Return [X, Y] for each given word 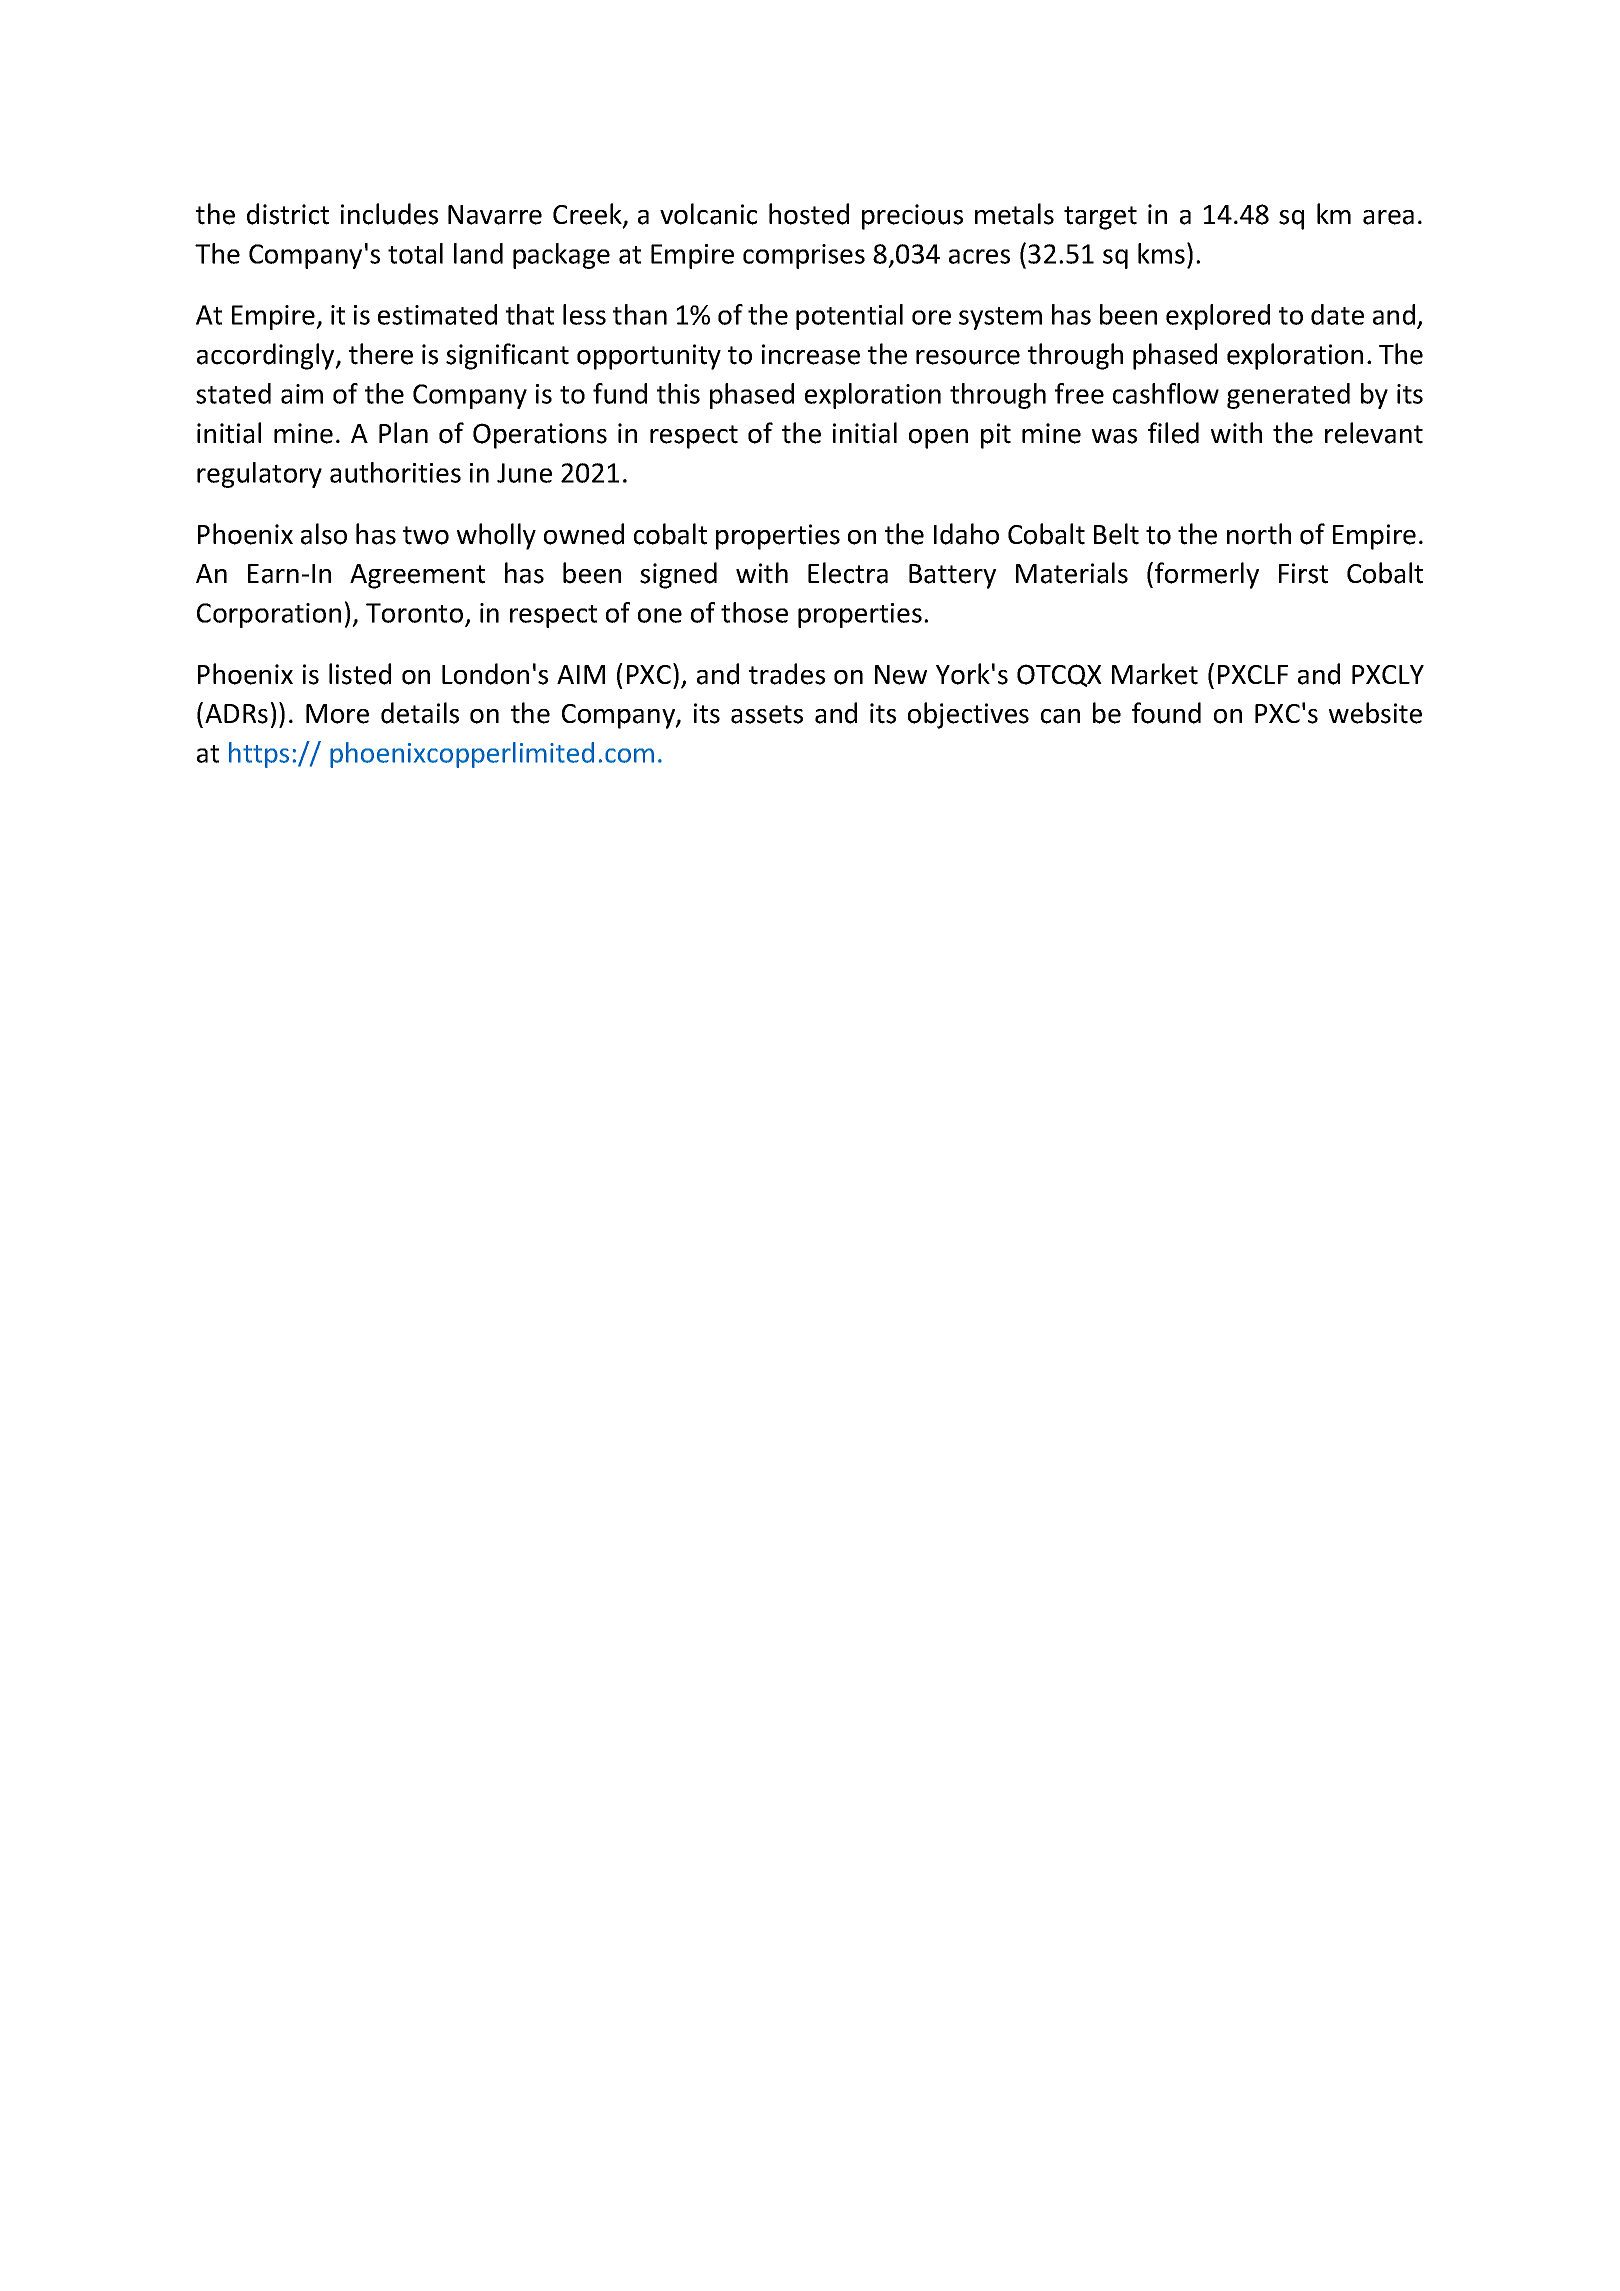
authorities [395, 472]
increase [811, 354]
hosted [809, 214]
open [938, 439]
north [1259, 534]
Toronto [414, 613]
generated [1288, 396]
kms [1161, 253]
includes [389, 214]
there [381, 354]
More [337, 714]
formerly [1207, 575]
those [754, 612]
